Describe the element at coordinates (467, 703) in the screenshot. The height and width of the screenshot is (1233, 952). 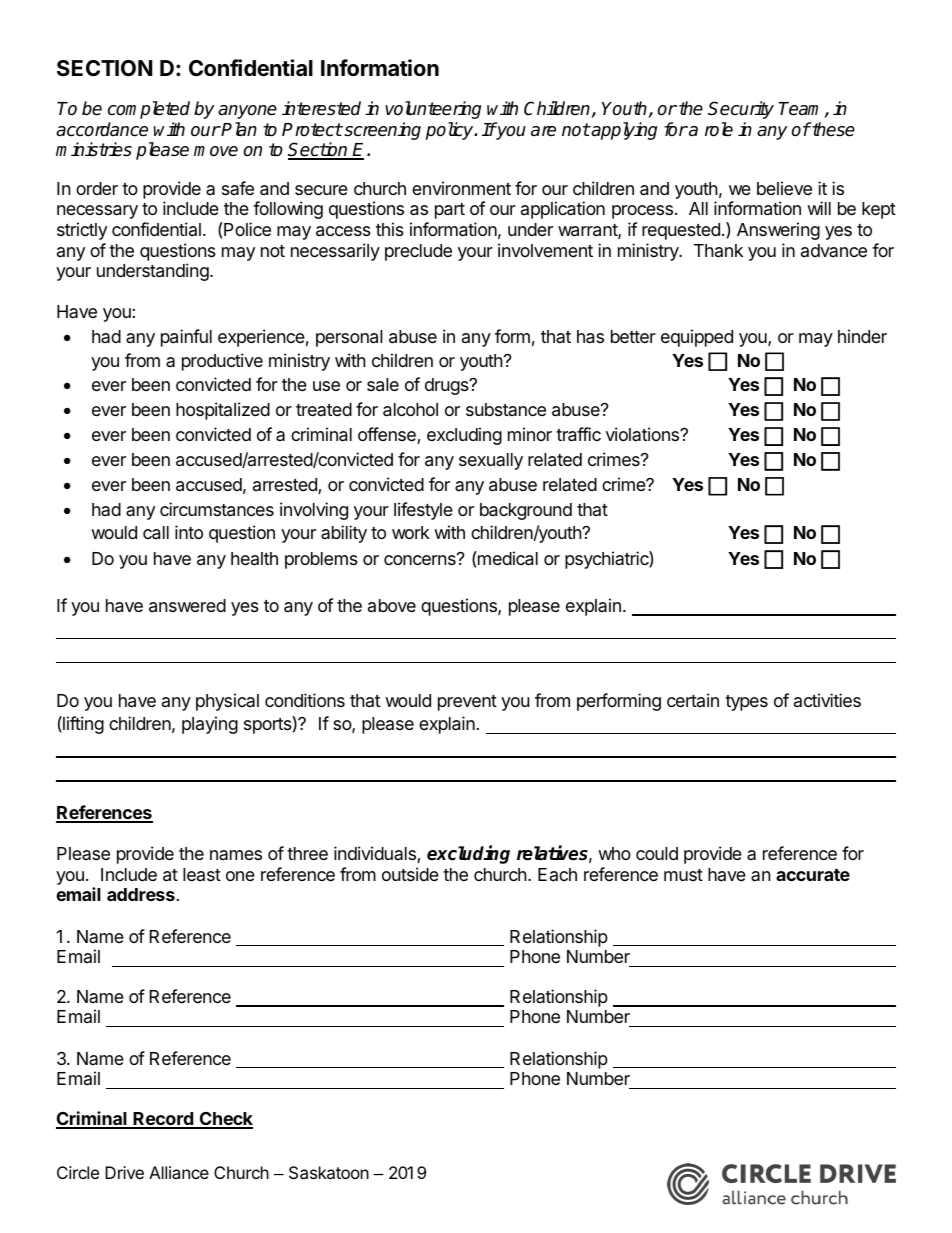
I see `prevent` at that location.
